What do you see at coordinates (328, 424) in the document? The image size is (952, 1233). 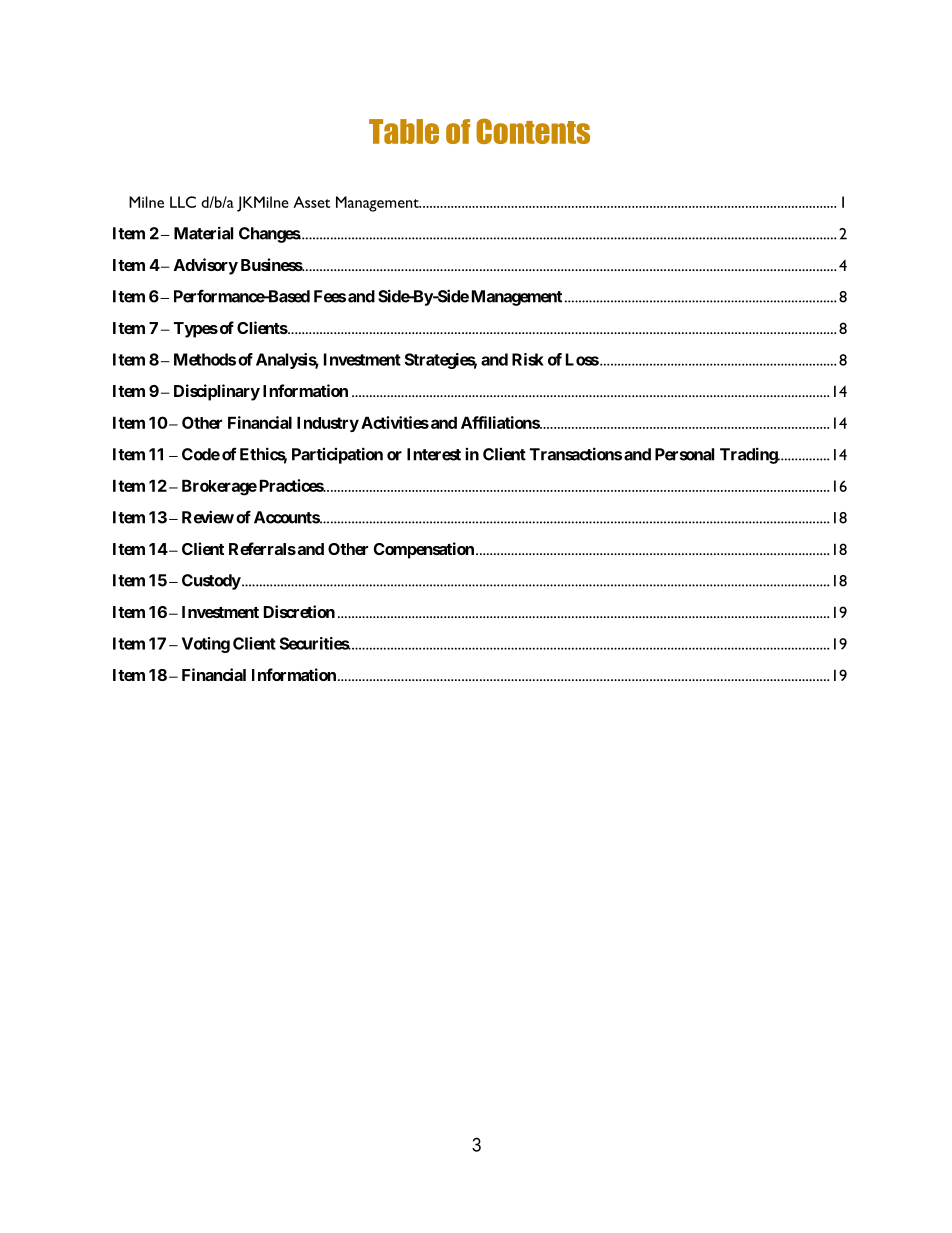 I see `Industry` at bounding box center [328, 424].
